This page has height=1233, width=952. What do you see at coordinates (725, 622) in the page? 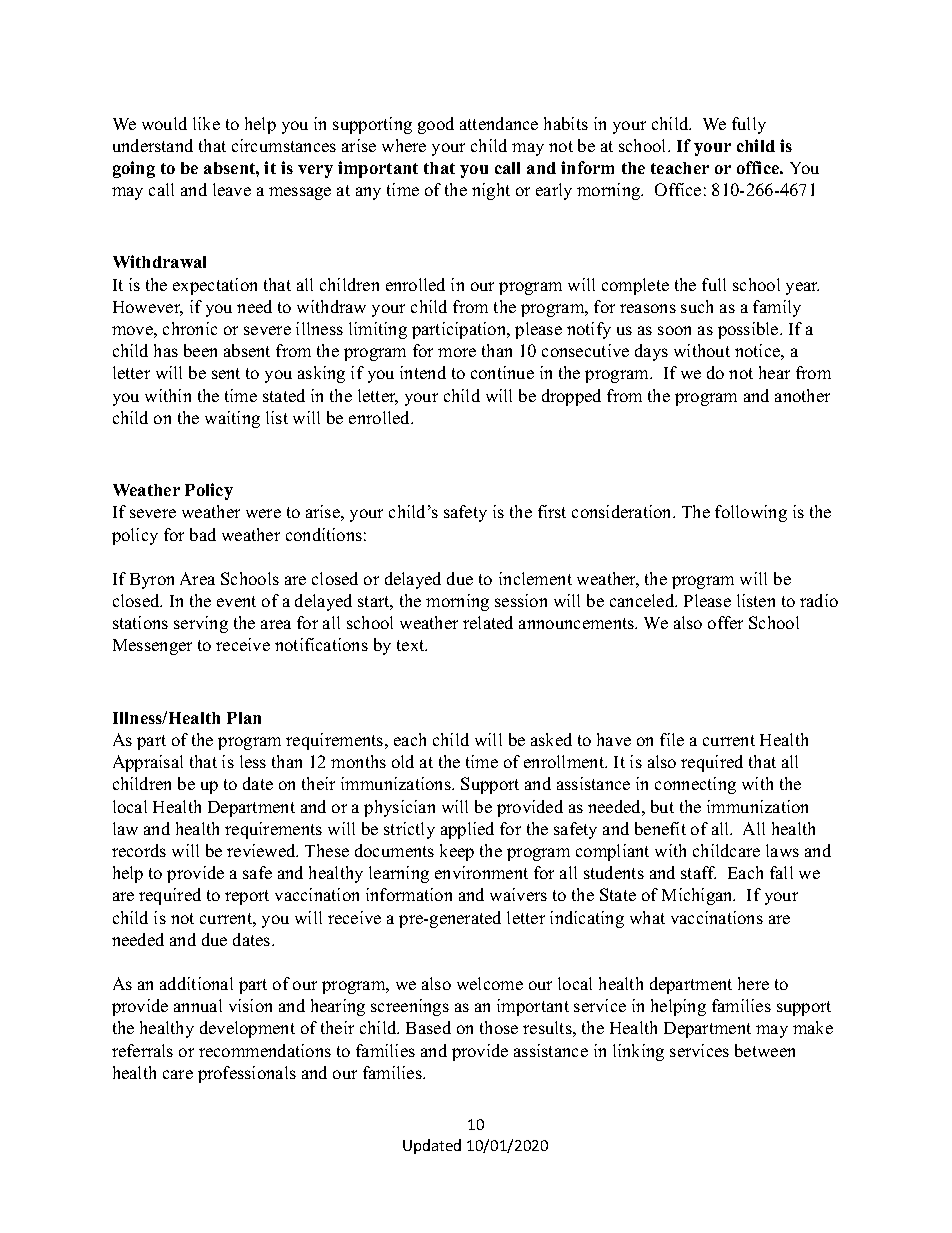
I see `offer` at bounding box center [725, 622].
